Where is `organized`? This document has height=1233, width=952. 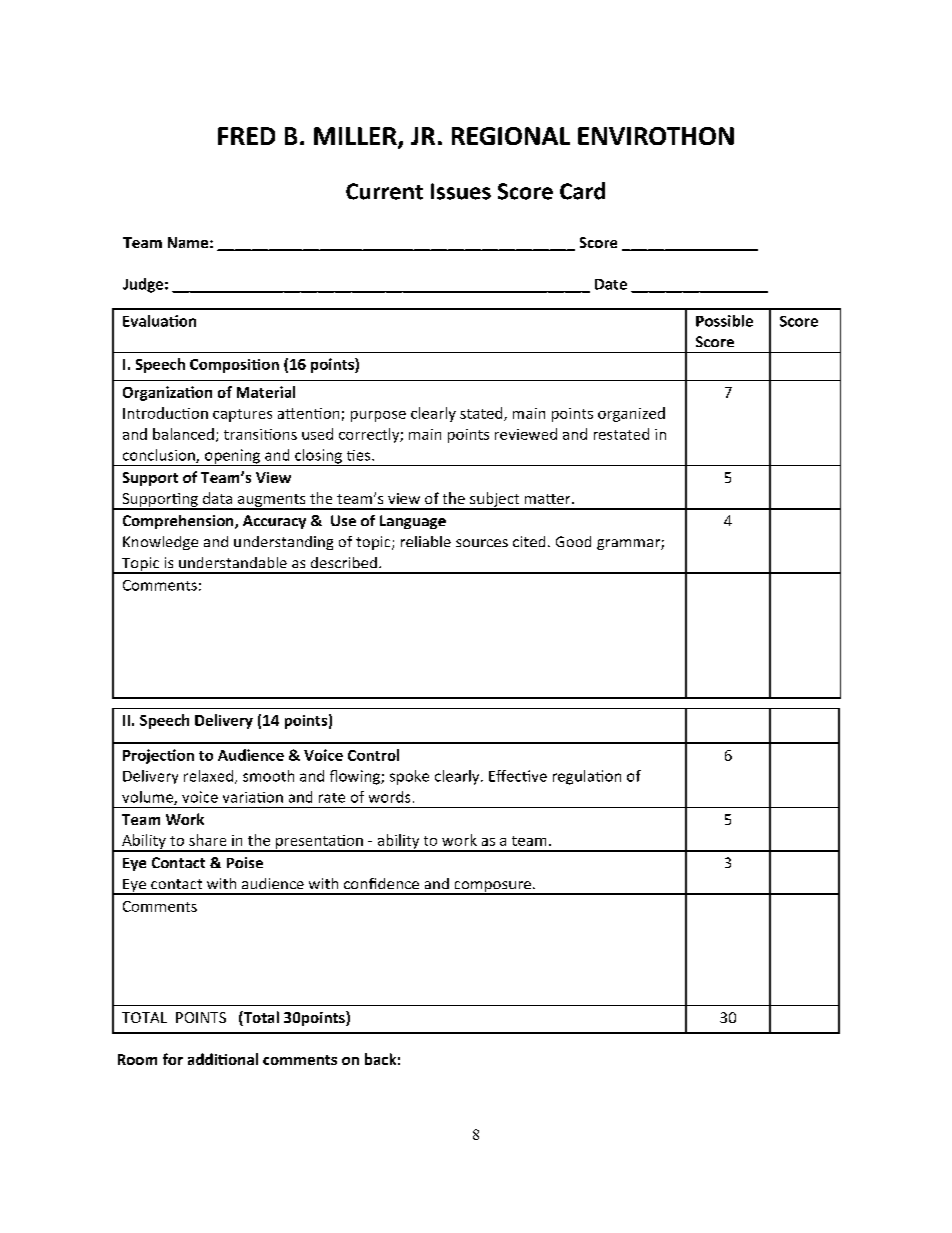 organized is located at coordinates (631, 414).
